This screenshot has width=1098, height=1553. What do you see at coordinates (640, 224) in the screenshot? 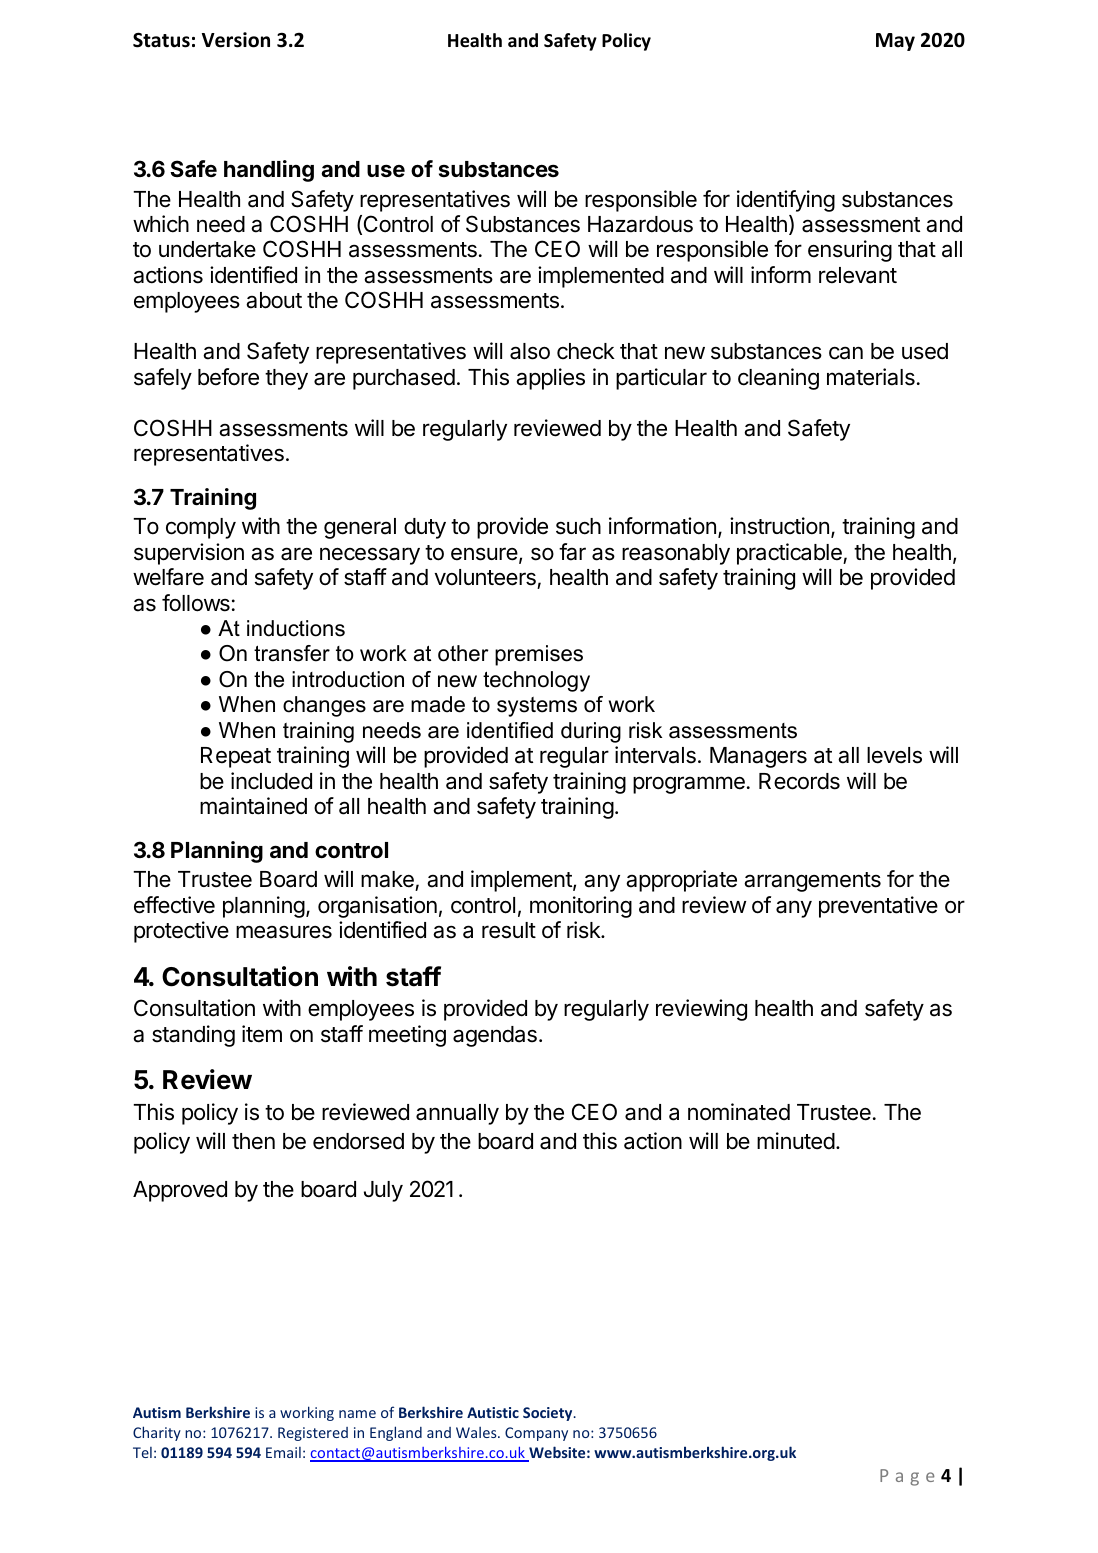
I see `Hazardous` at bounding box center [640, 224].
